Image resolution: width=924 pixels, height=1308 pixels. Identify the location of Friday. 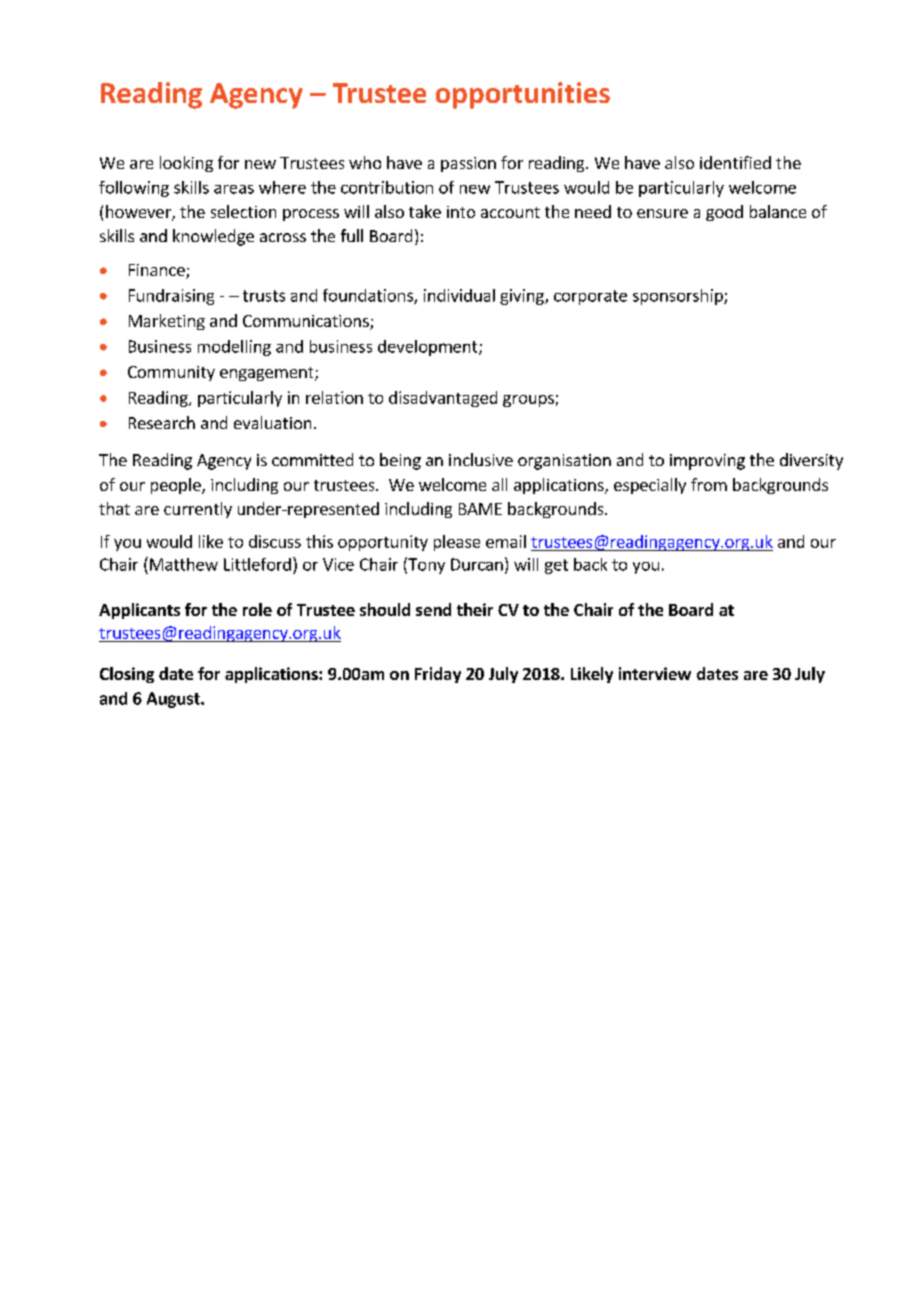
(438, 675).
